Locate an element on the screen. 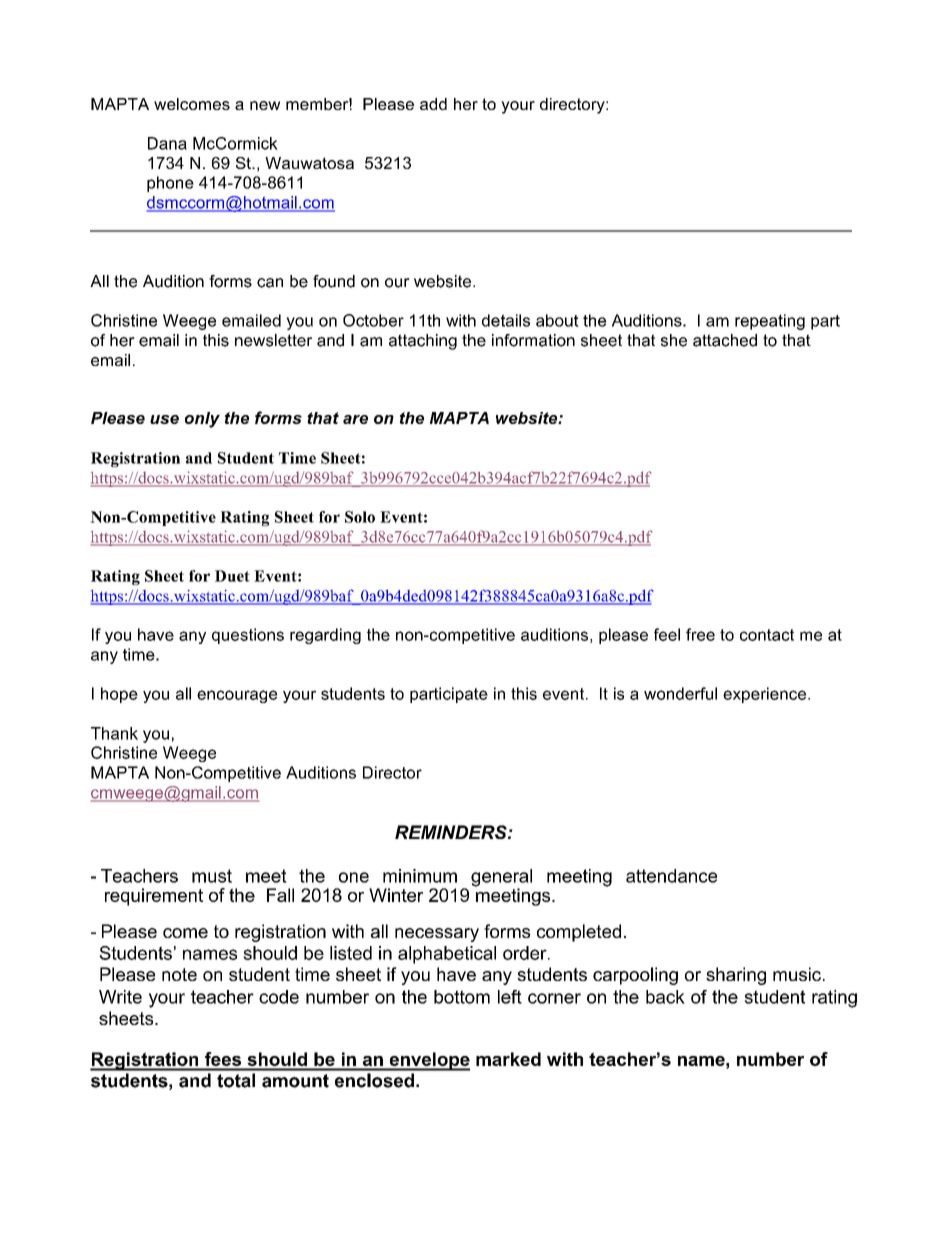  wonderful is located at coordinates (680, 693).
